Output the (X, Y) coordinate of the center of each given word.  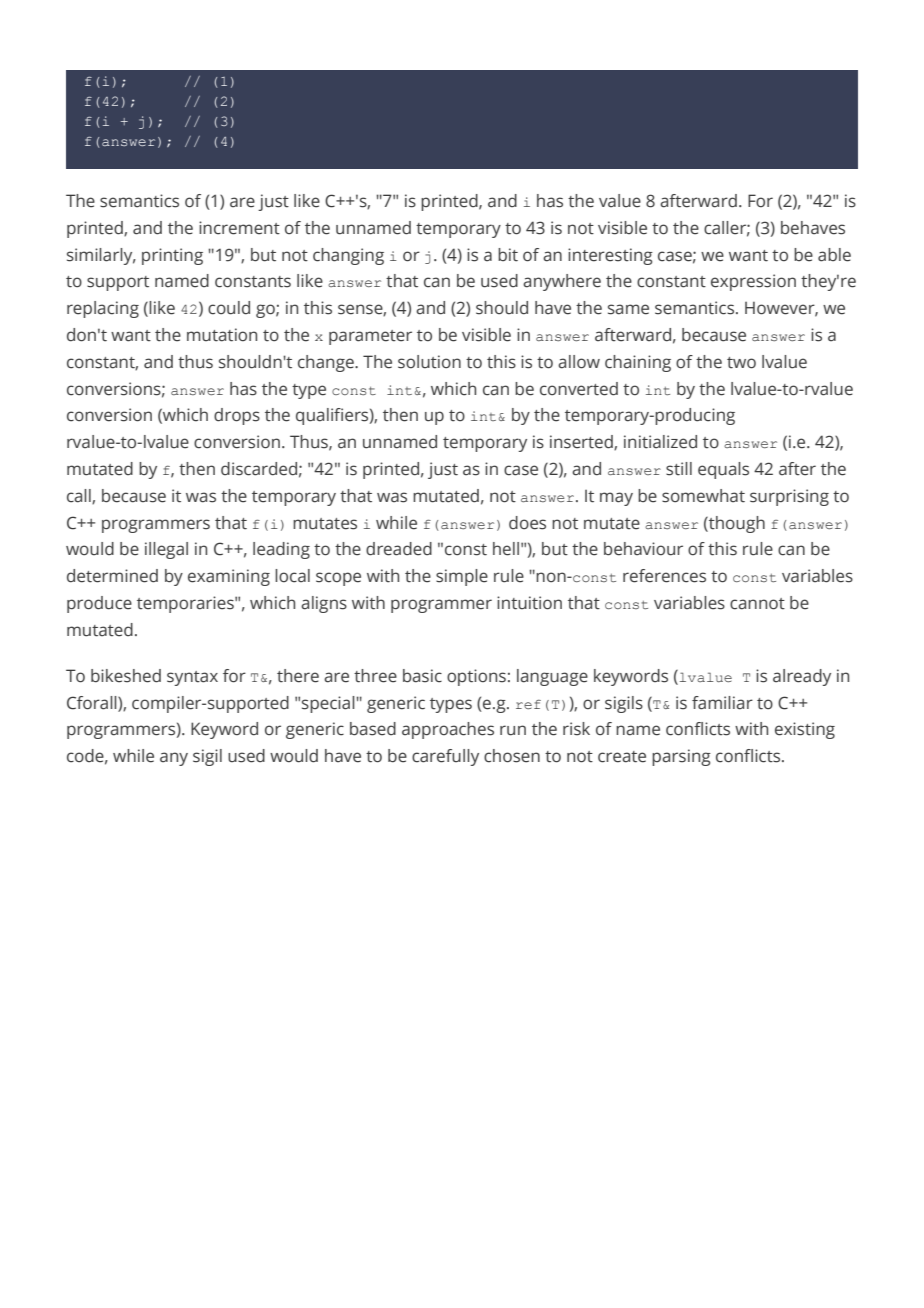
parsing (681, 757)
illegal (166, 550)
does (527, 523)
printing (172, 256)
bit (508, 255)
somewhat (703, 496)
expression (753, 282)
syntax (192, 678)
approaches (448, 730)
